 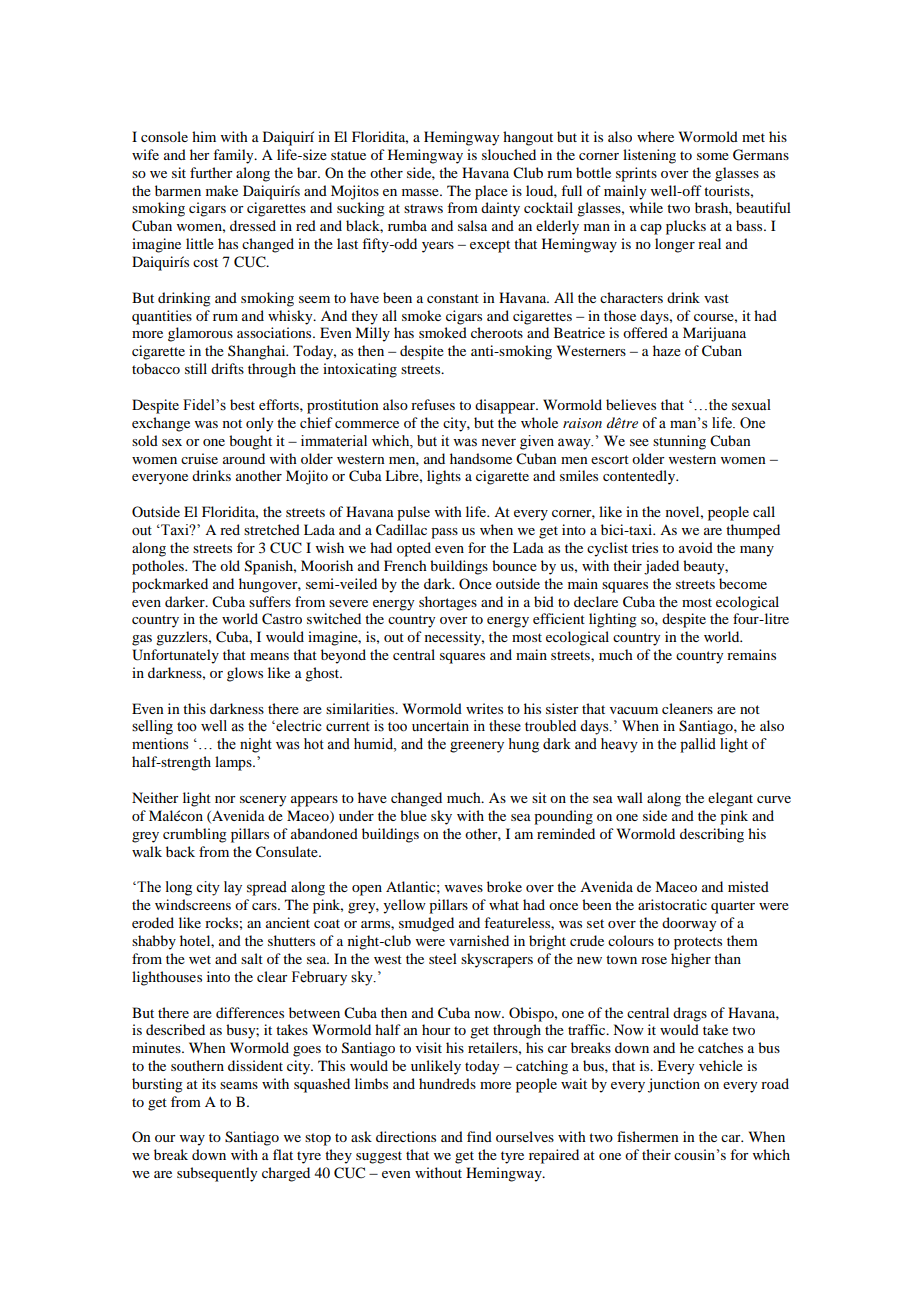 I want to click on find, so click(x=479, y=1136).
